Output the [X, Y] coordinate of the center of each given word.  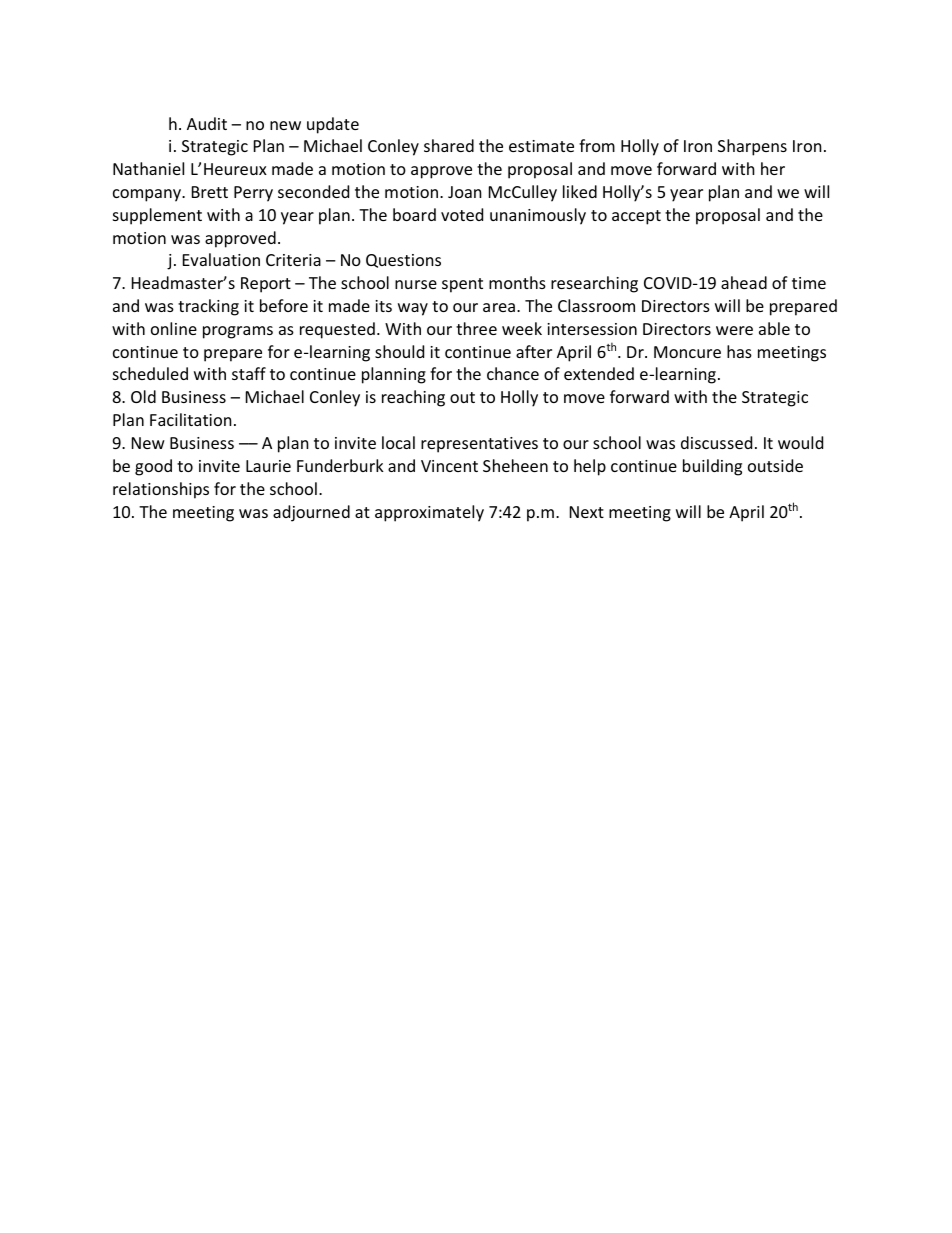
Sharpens [752, 147]
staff [249, 373]
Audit [207, 123]
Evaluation [221, 259]
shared [449, 145]
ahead [744, 282]
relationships [161, 490]
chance [513, 373]
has [739, 351]
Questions [403, 261]
